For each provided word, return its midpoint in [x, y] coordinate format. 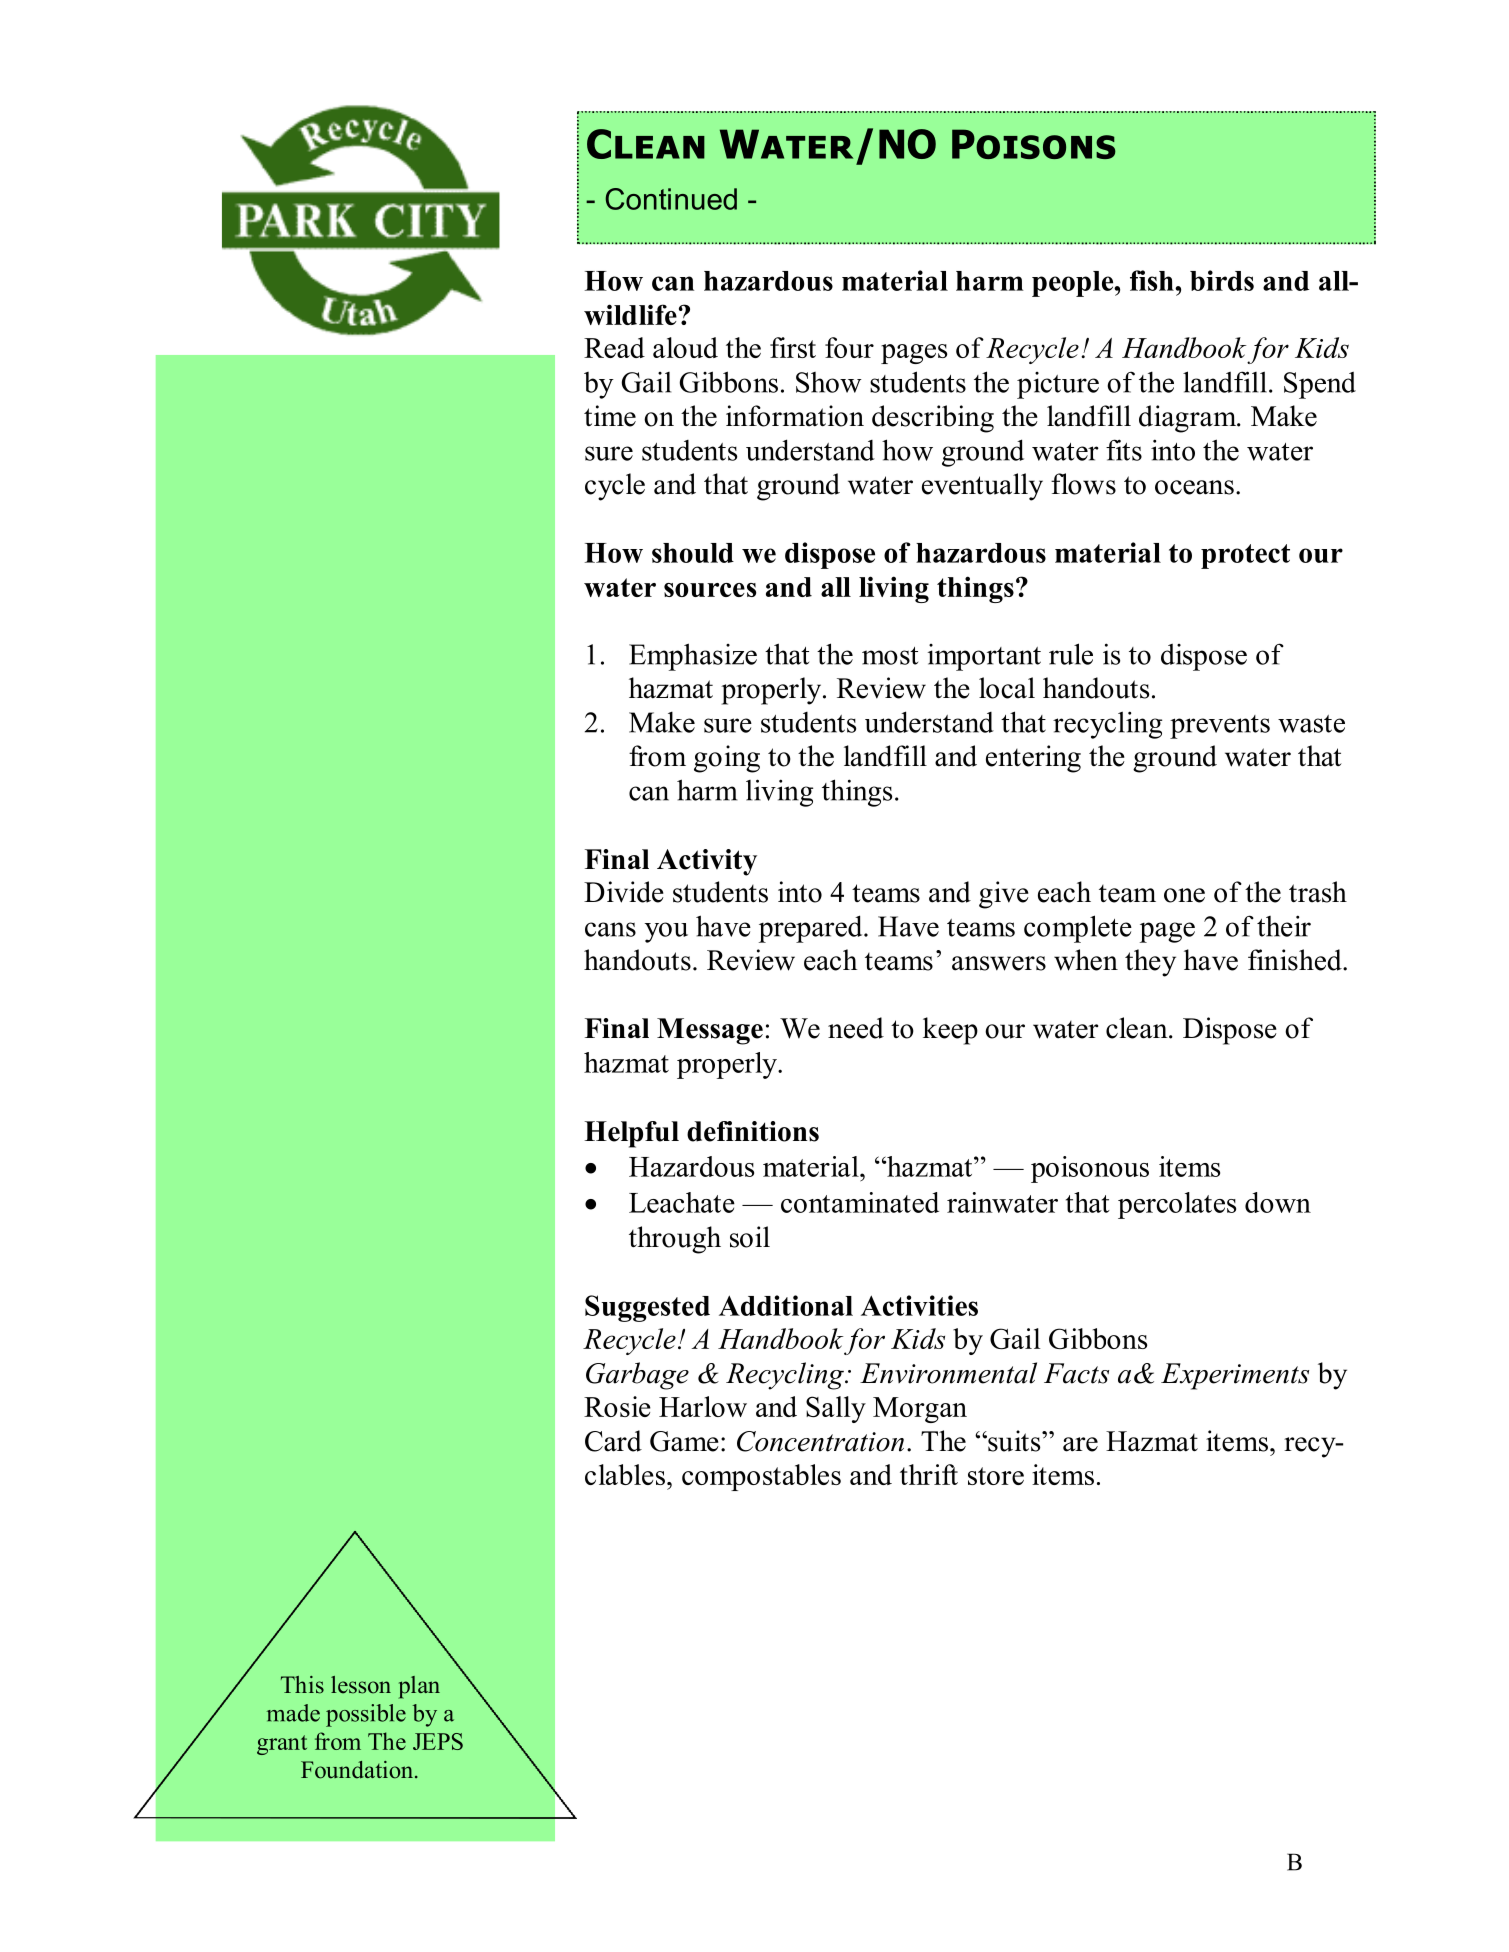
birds [1222, 280]
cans [610, 929]
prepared [812, 929]
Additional [786, 1305]
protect [1245, 556]
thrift [929, 1474]
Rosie [617, 1406]
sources [710, 590]
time [610, 416]
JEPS [438, 1741]
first [793, 347]
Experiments [1235, 1376]
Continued [671, 199]
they [1150, 963]
